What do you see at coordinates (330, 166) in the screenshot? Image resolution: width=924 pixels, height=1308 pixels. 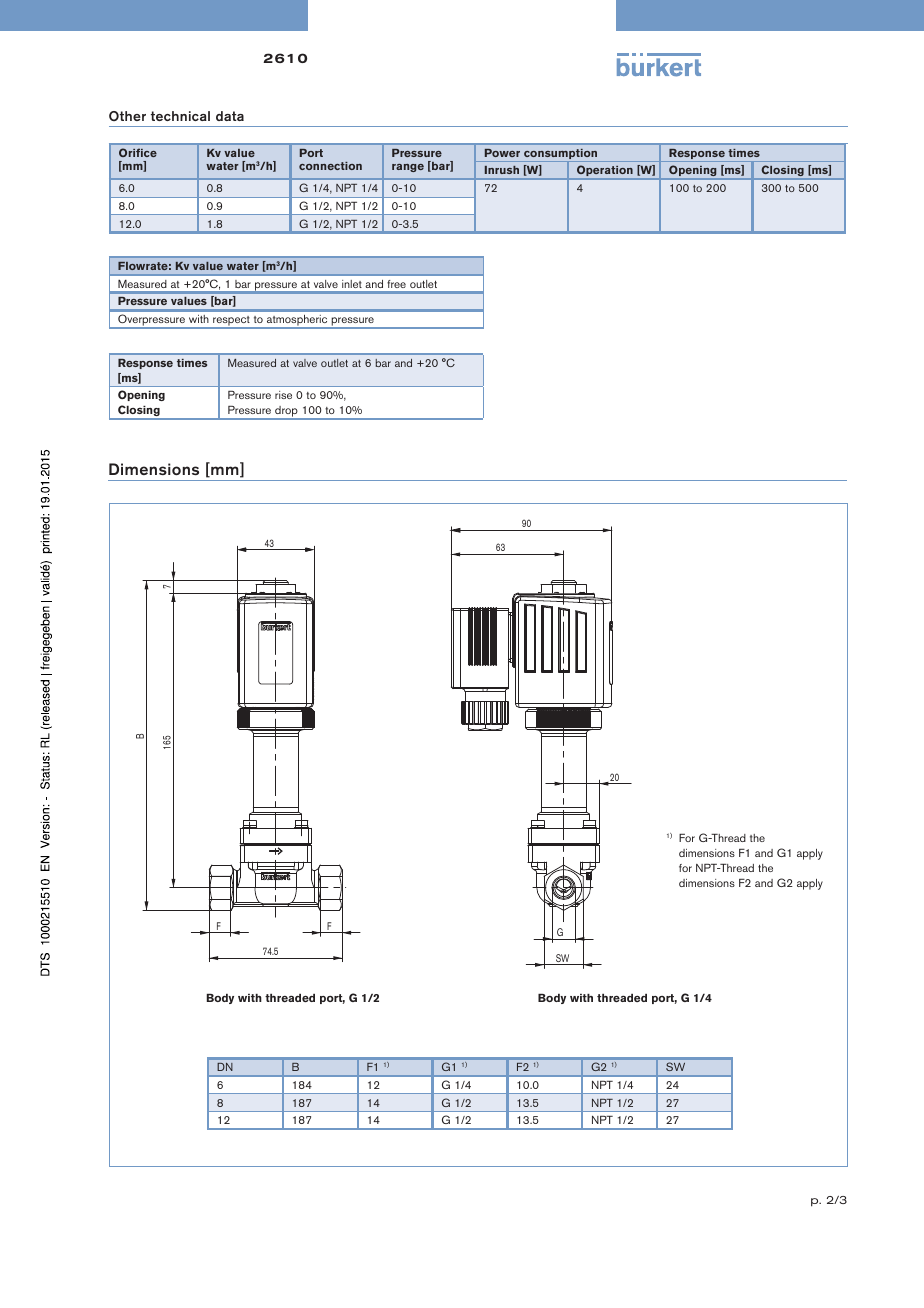 I see `connection` at bounding box center [330, 166].
